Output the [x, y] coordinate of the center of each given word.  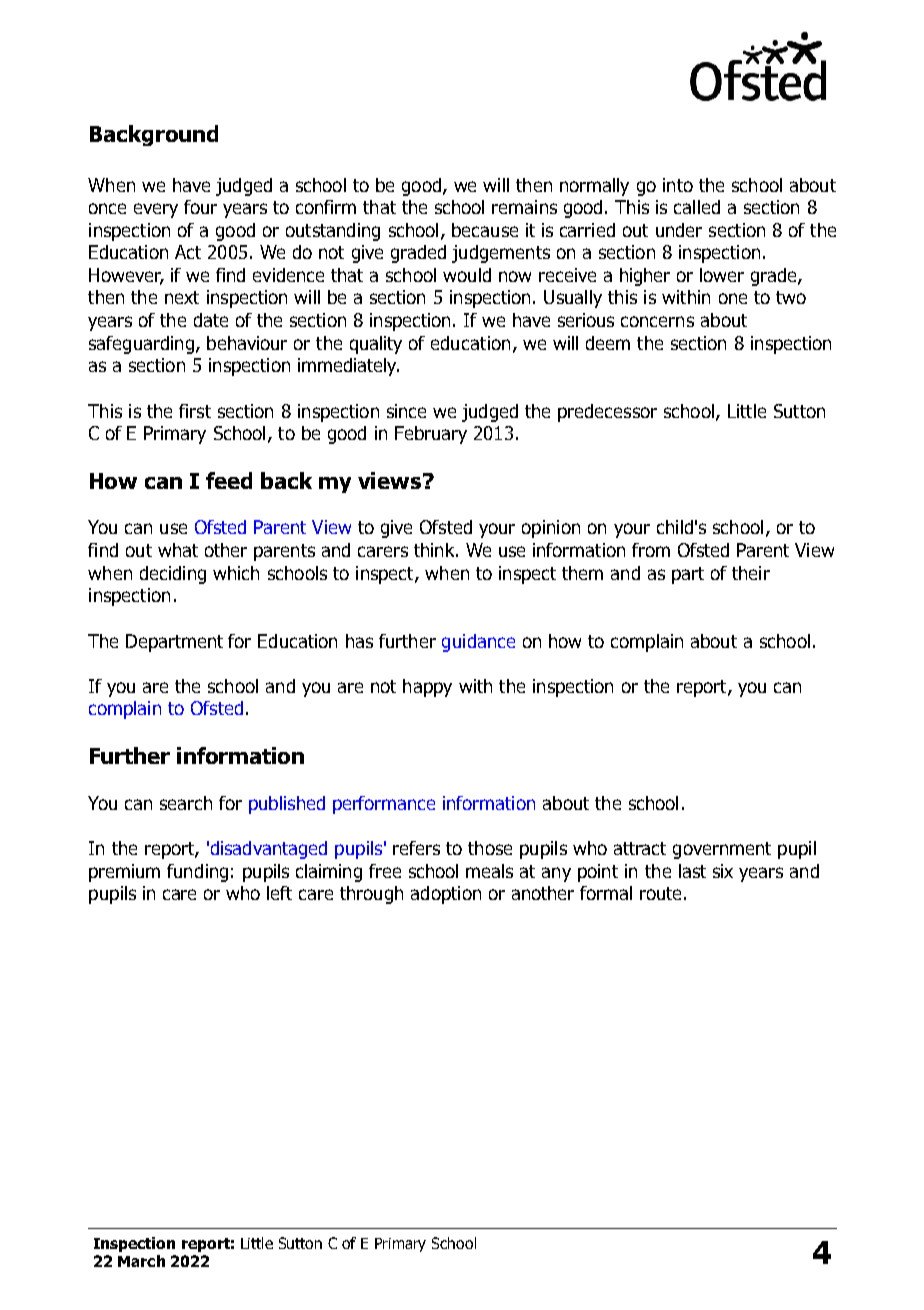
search [186, 803]
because [485, 230]
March [141, 1261]
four [200, 207]
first [195, 411]
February [431, 435]
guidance [478, 643]
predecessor [607, 413]
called [697, 207]
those [490, 848]
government [722, 850]
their [751, 573]
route [660, 893]
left [279, 893]
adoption [446, 895]
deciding [173, 575]
